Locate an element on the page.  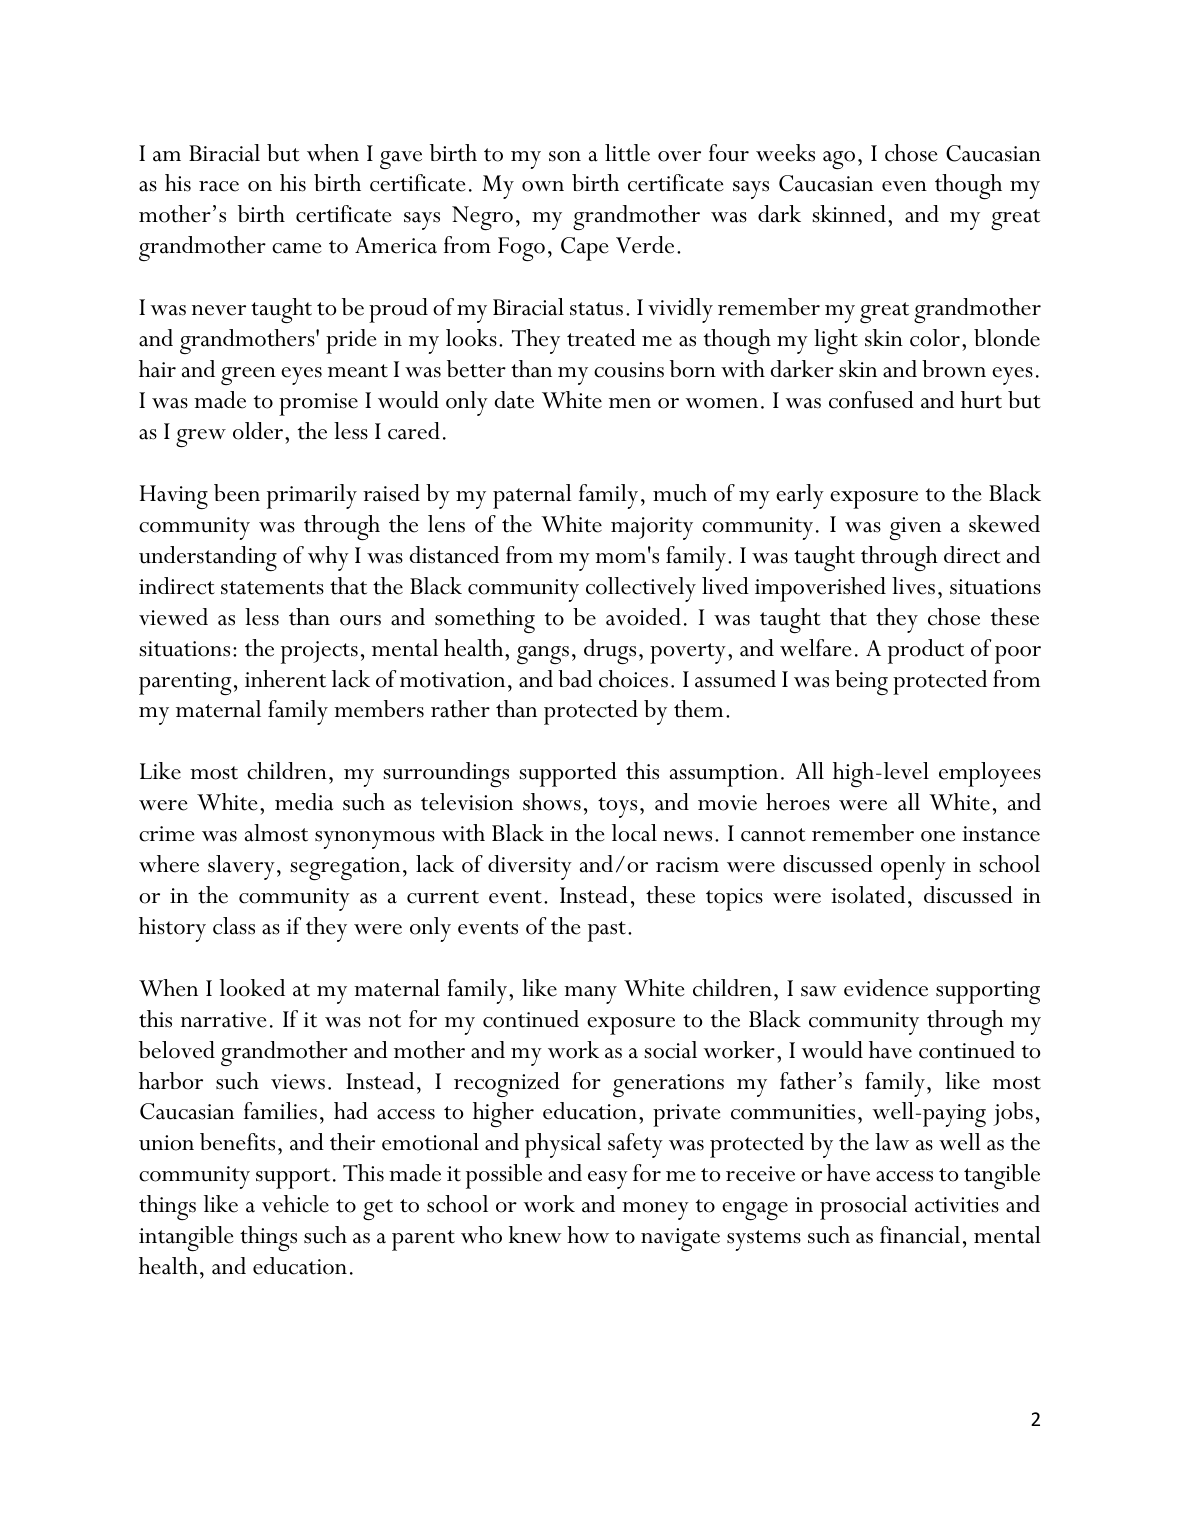
easy is located at coordinates (608, 1180).
